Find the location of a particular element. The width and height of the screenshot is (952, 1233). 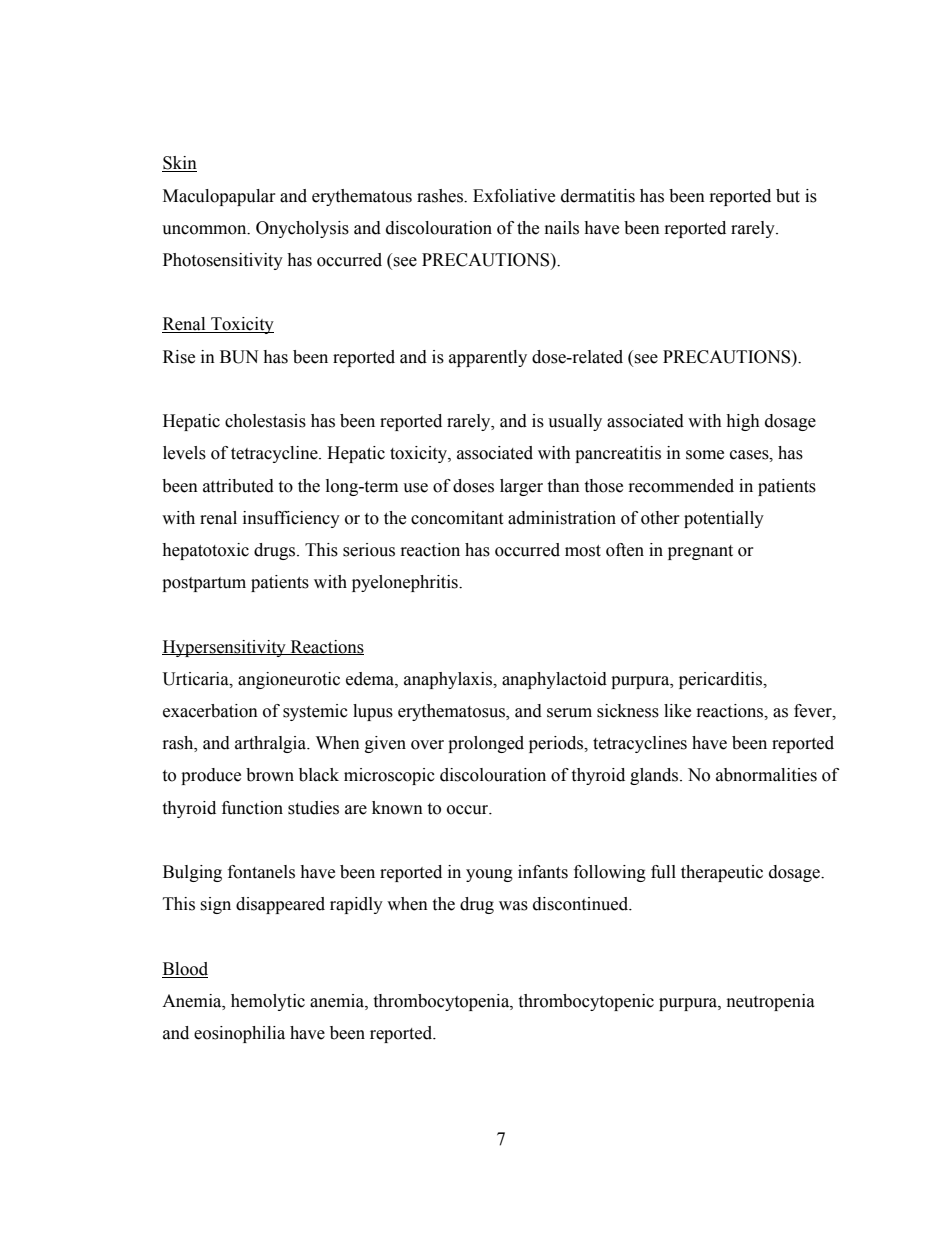

Onycholysis is located at coordinates (302, 229).
